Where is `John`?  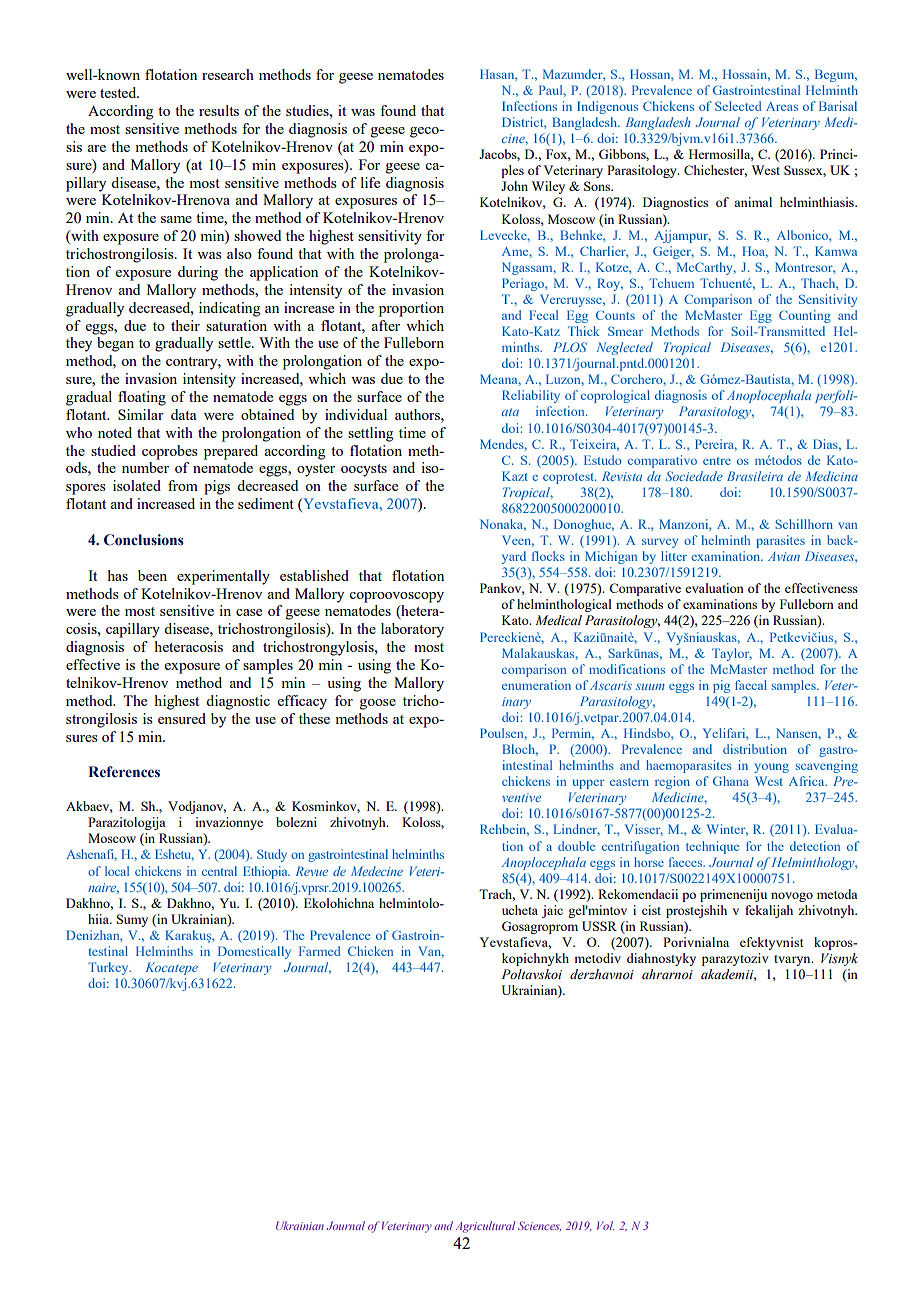
John is located at coordinates (514, 186).
